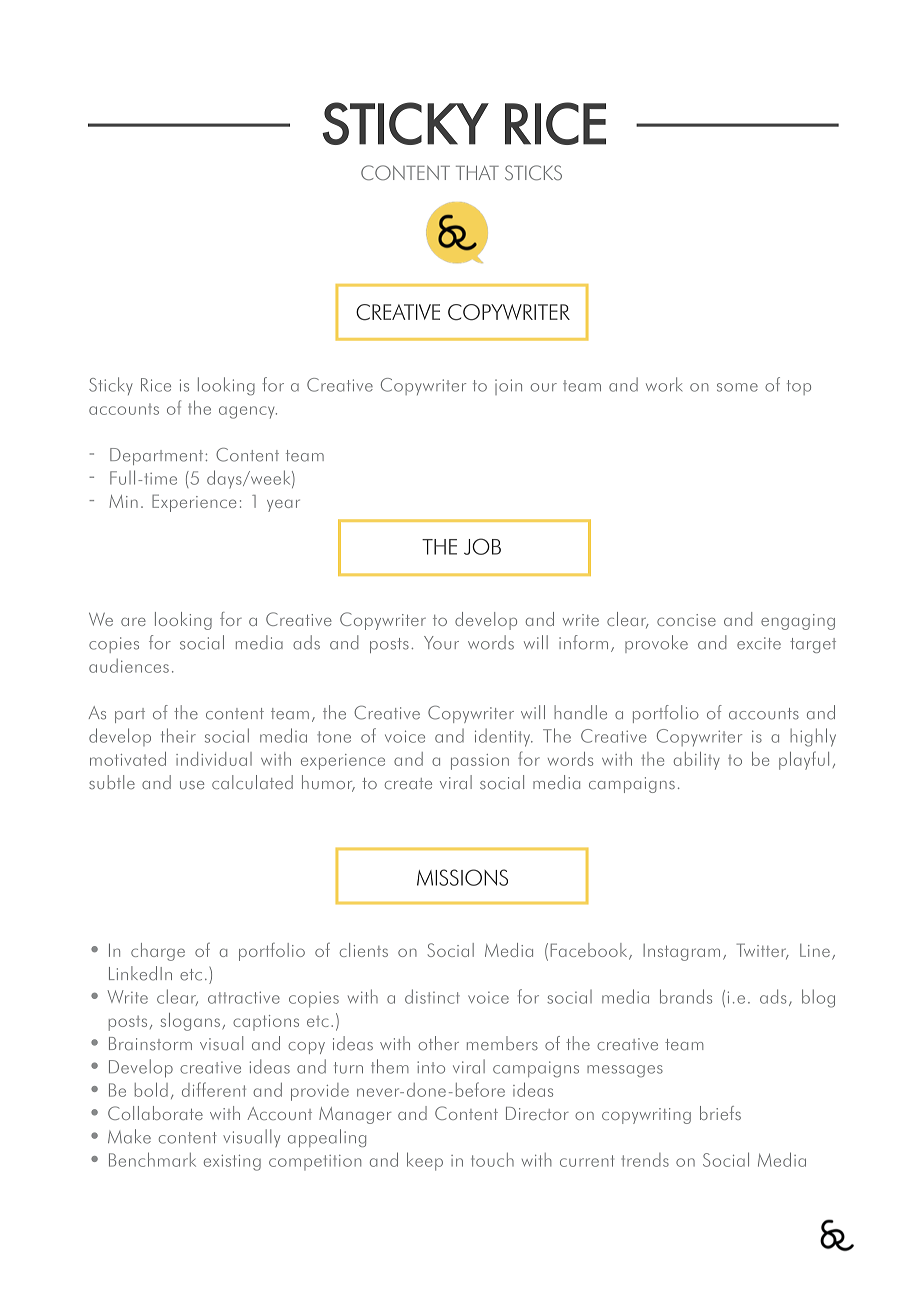 The height and width of the image is (1308, 924). I want to click on audiences, so click(129, 666).
